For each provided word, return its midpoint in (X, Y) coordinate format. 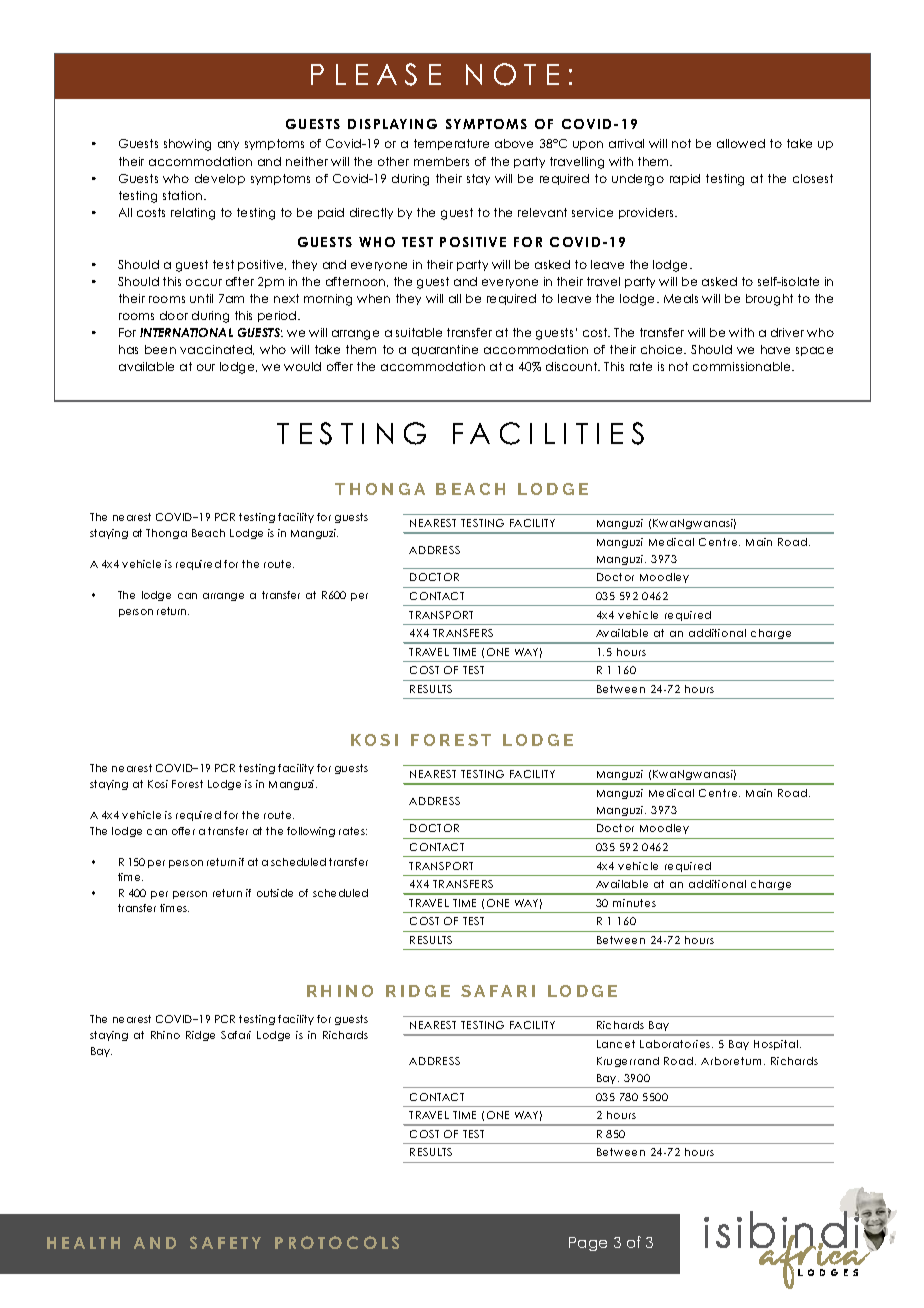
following (311, 832)
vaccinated (217, 350)
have (775, 349)
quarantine (445, 350)
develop (220, 179)
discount (573, 366)
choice (663, 349)
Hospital (777, 1045)
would (302, 366)
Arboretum (731, 1061)
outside (275, 893)
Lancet (616, 1044)
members (441, 161)
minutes (634, 903)
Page (588, 1244)
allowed (741, 143)
